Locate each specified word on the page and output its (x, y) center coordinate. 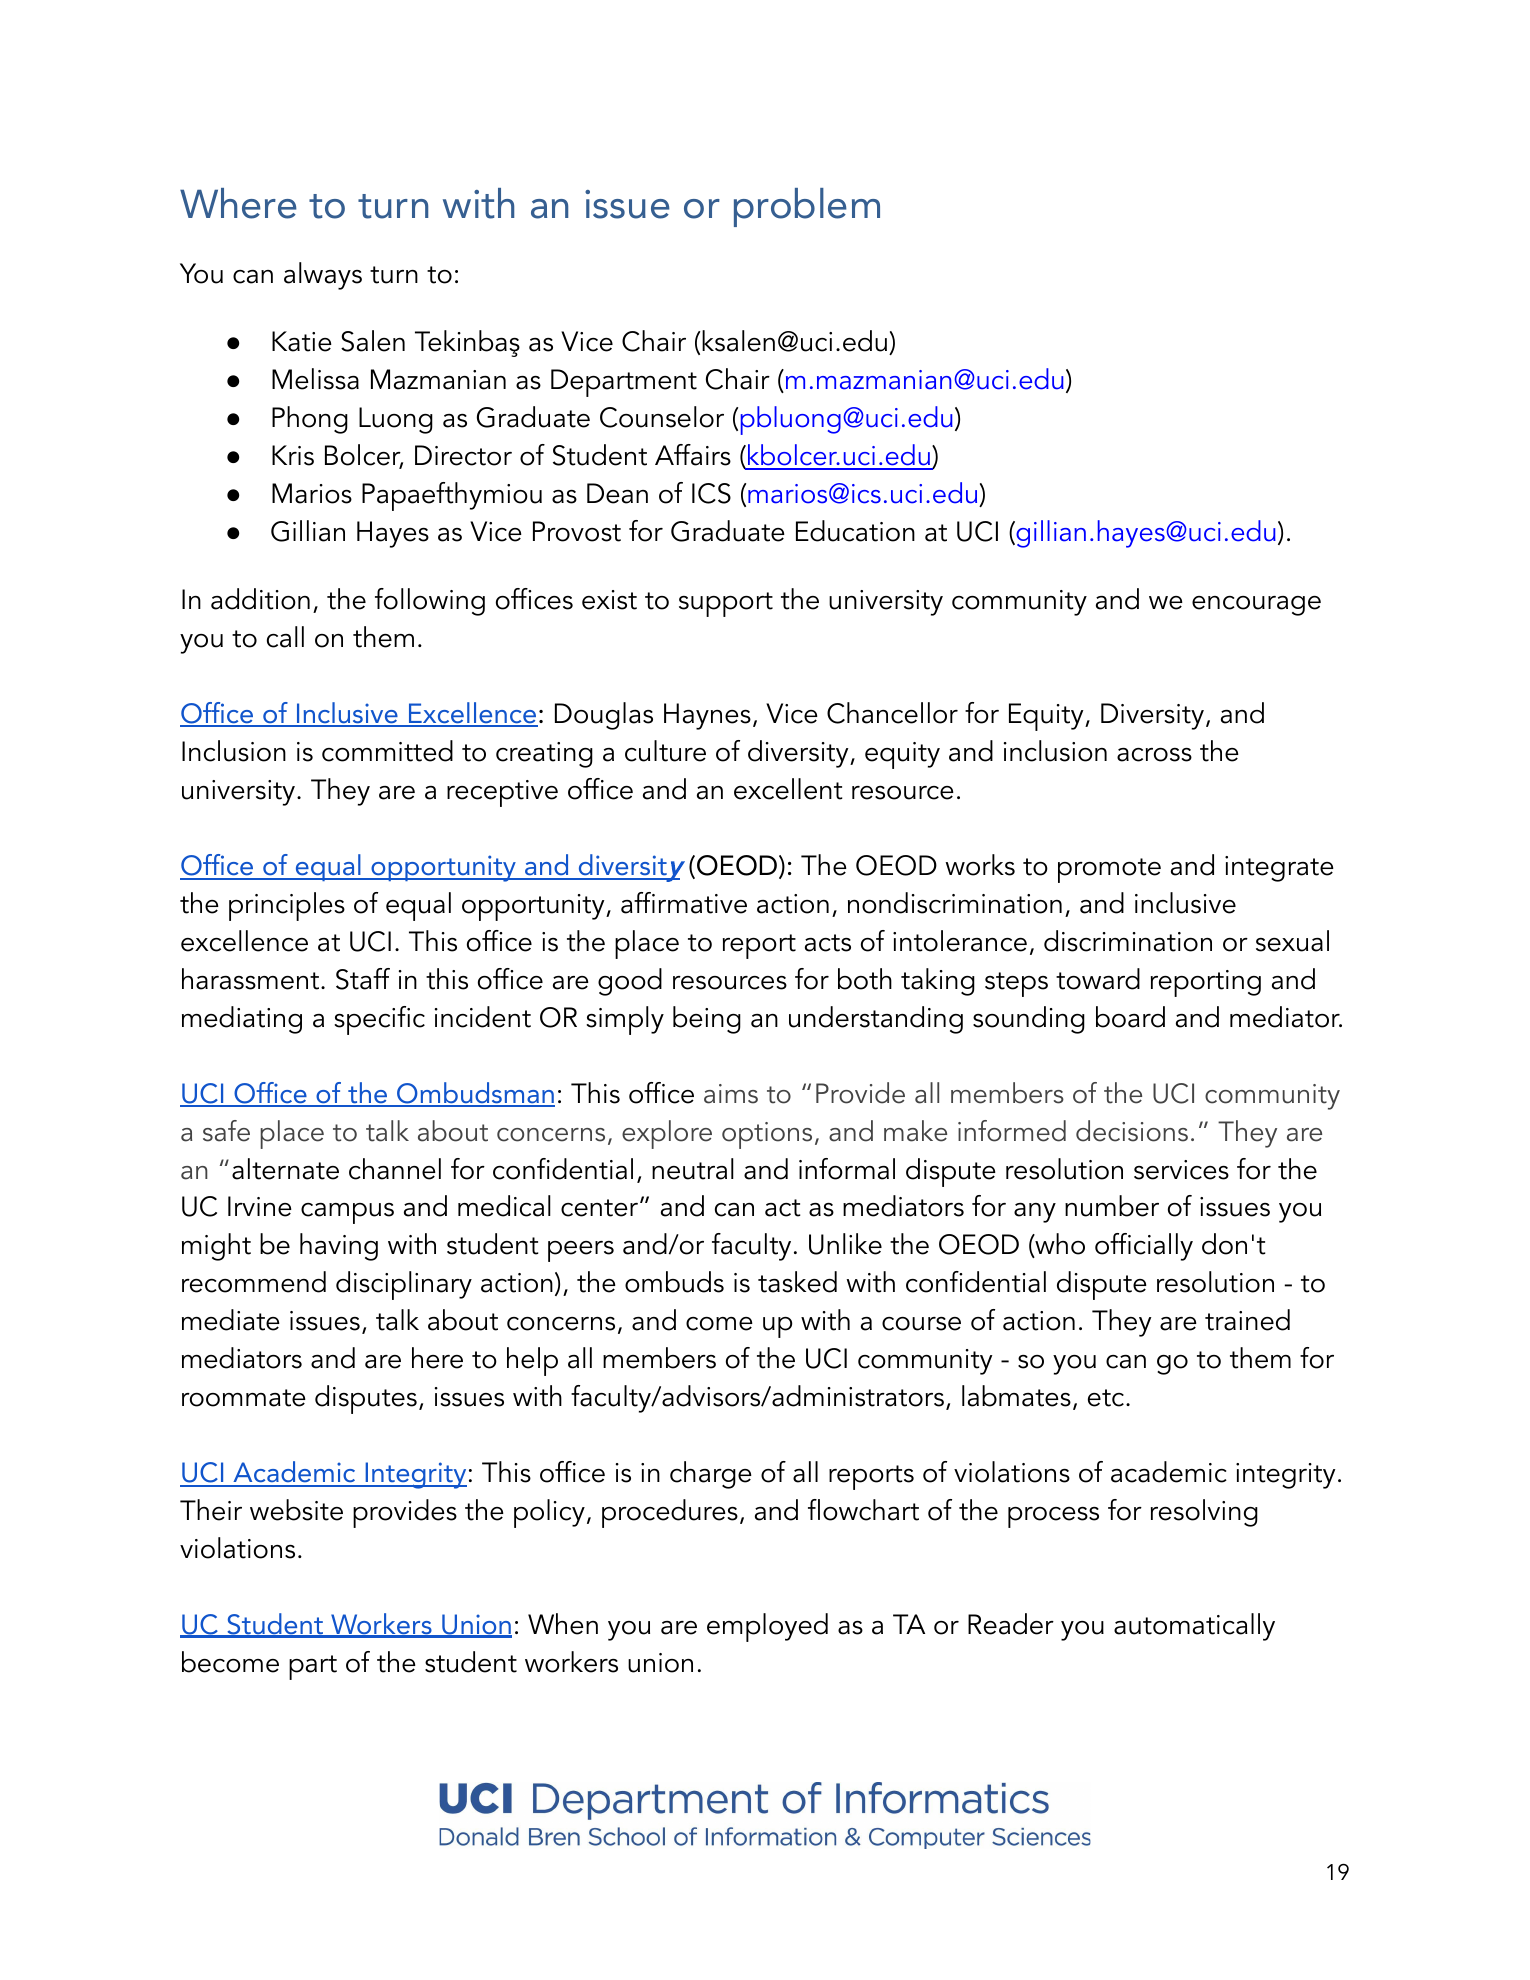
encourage (1256, 606)
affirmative (684, 903)
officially (1144, 1247)
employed (767, 1627)
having (339, 1247)
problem (807, 207)
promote (1109, 870)
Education (855, 531)
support (726, 604)
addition (260, 599)
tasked (797, 1282)
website (296, 1510)
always (323, 276)
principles (287, 906)
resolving (1204, 1513)
